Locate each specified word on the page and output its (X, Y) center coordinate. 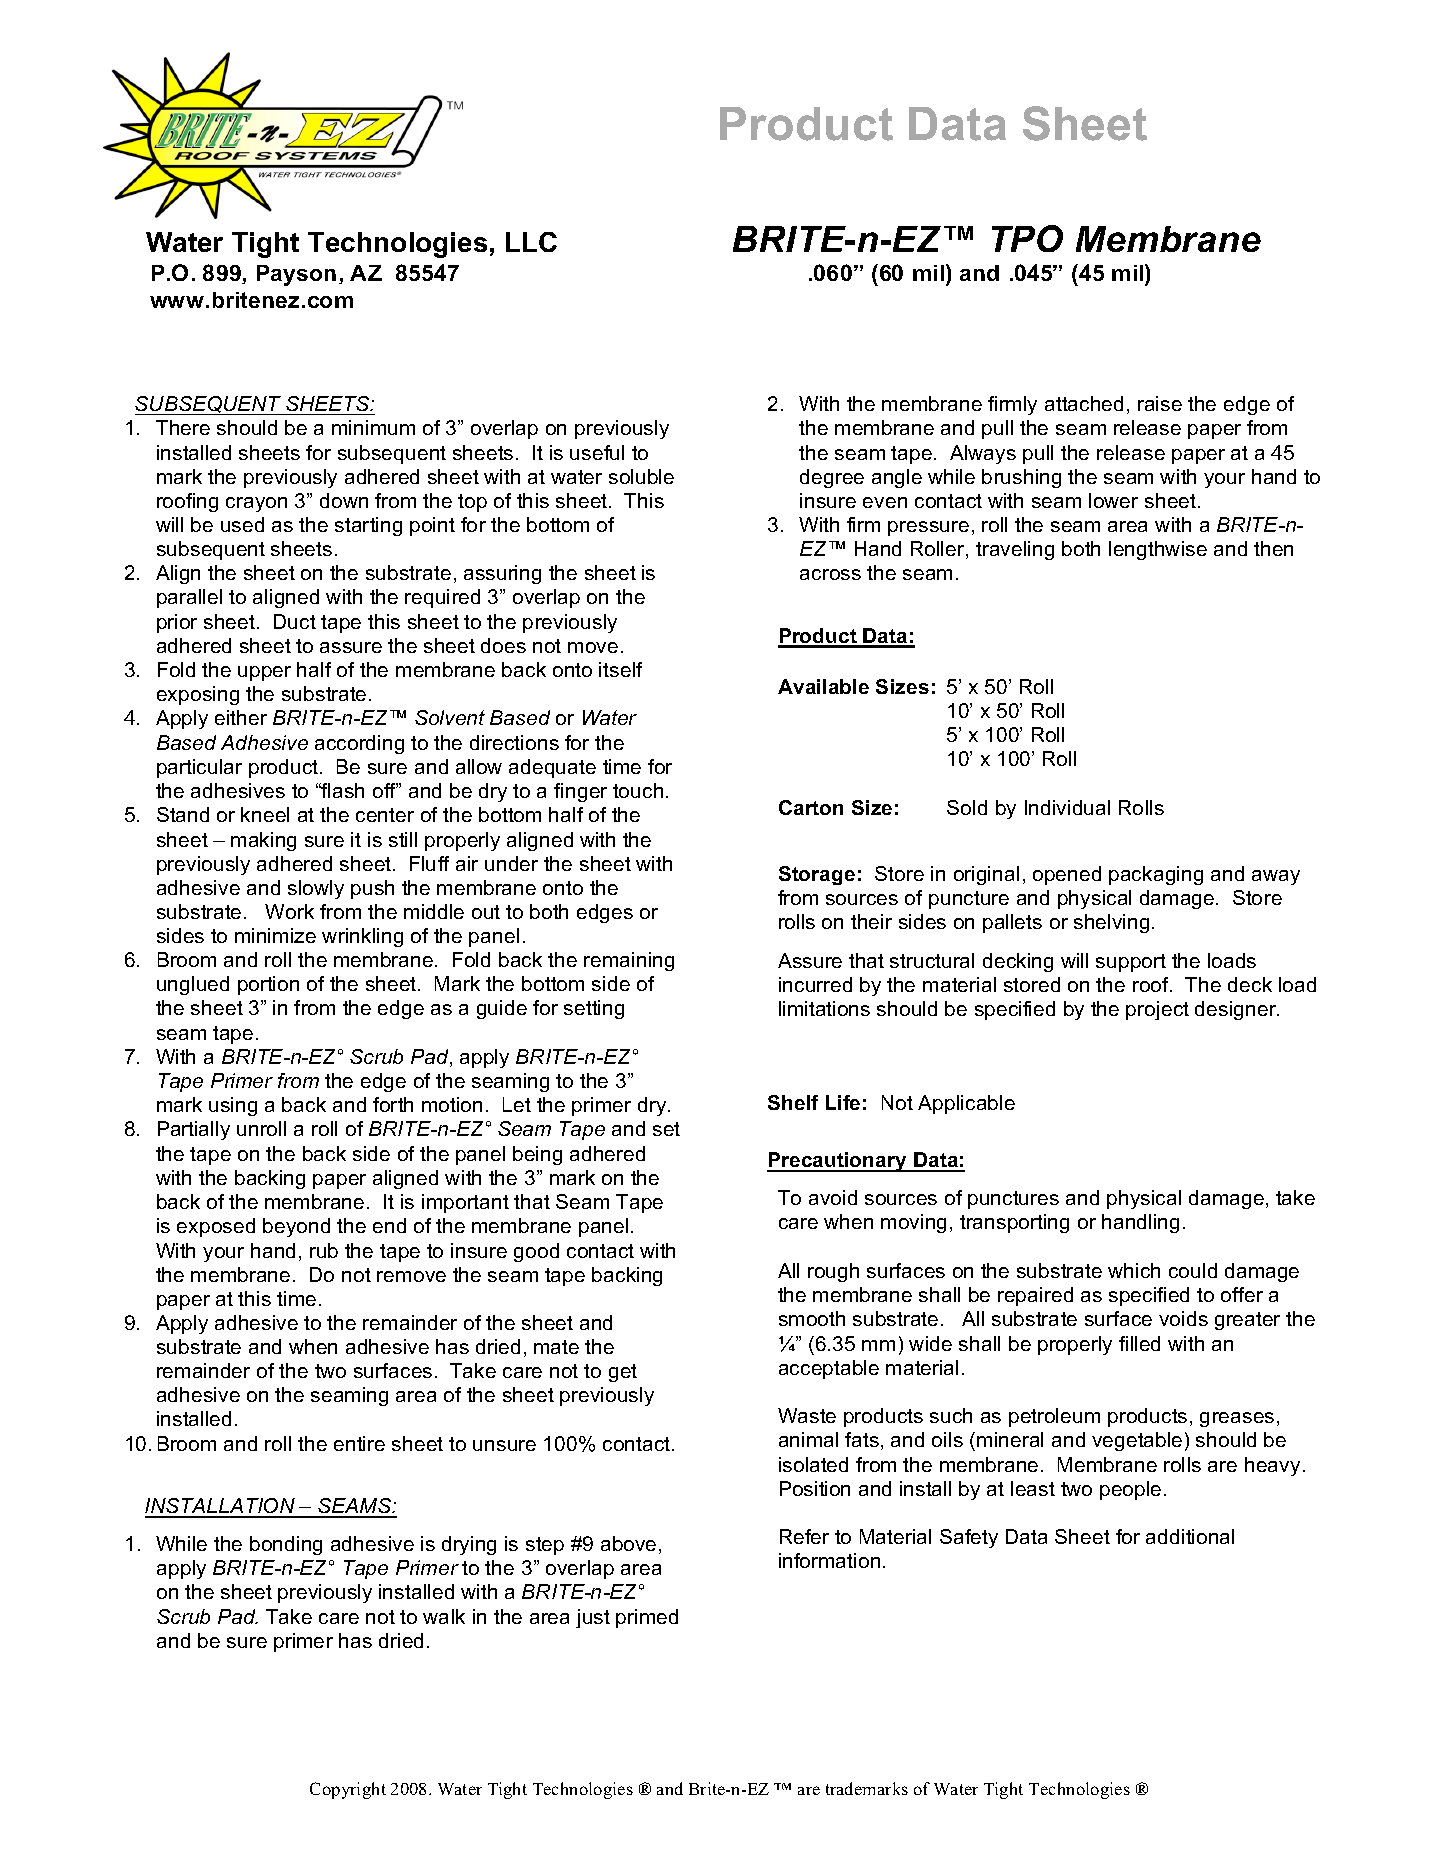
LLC (531, 242)
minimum (373, 427)
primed (647, 1618)
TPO (1027, 238)
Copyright (348, 1790)
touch (638, 790)
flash (342, 790)
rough (833, 1272)
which (1134, 1270)
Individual (1067, 807)
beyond (296, 1227)
